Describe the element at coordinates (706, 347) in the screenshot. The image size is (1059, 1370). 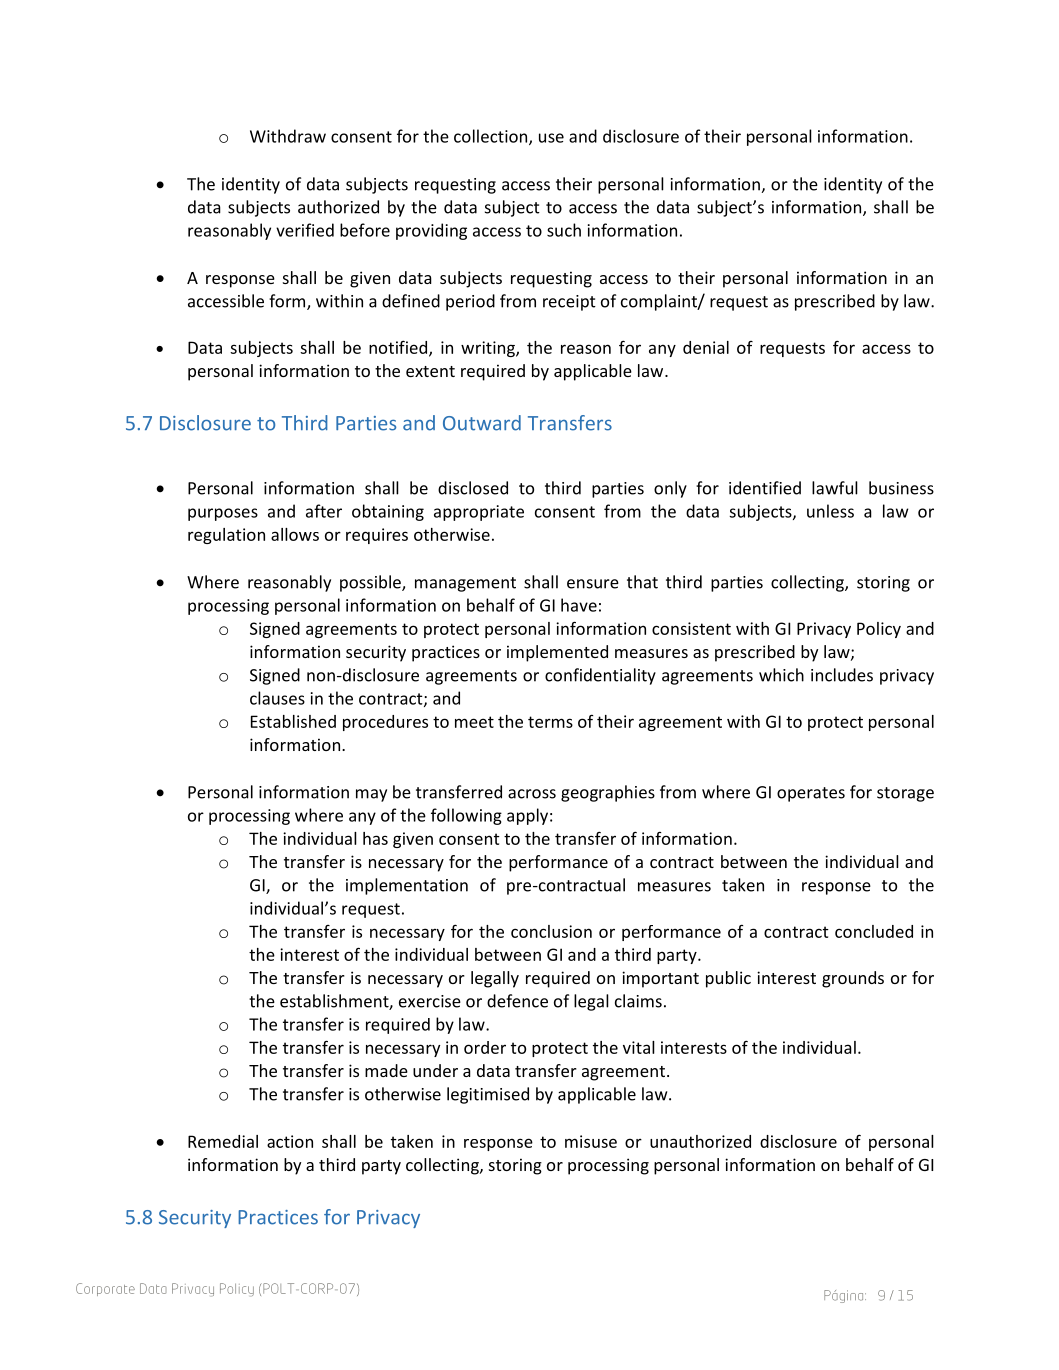
I see `denial` at that location.
